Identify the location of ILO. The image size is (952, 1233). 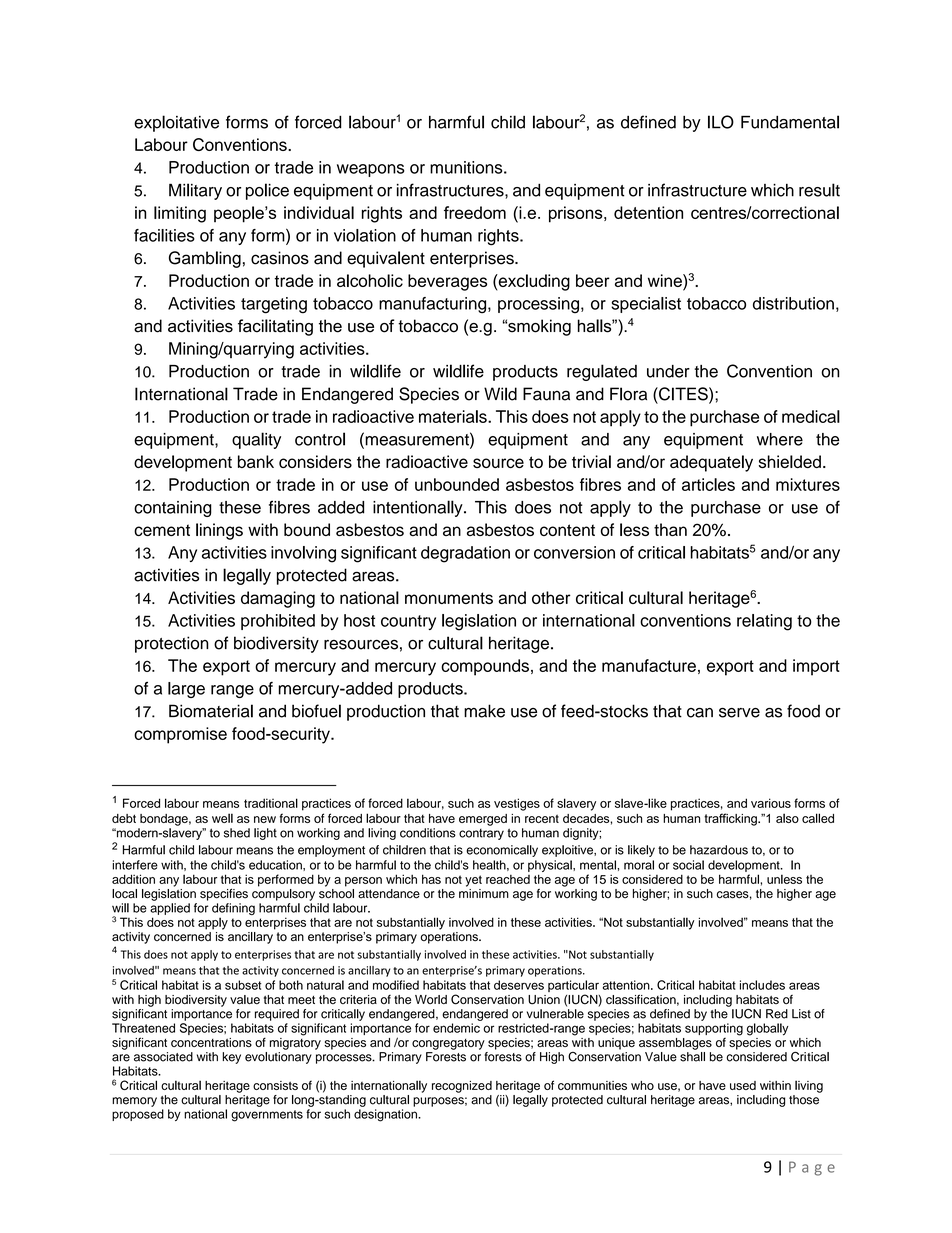
(721, 122).
